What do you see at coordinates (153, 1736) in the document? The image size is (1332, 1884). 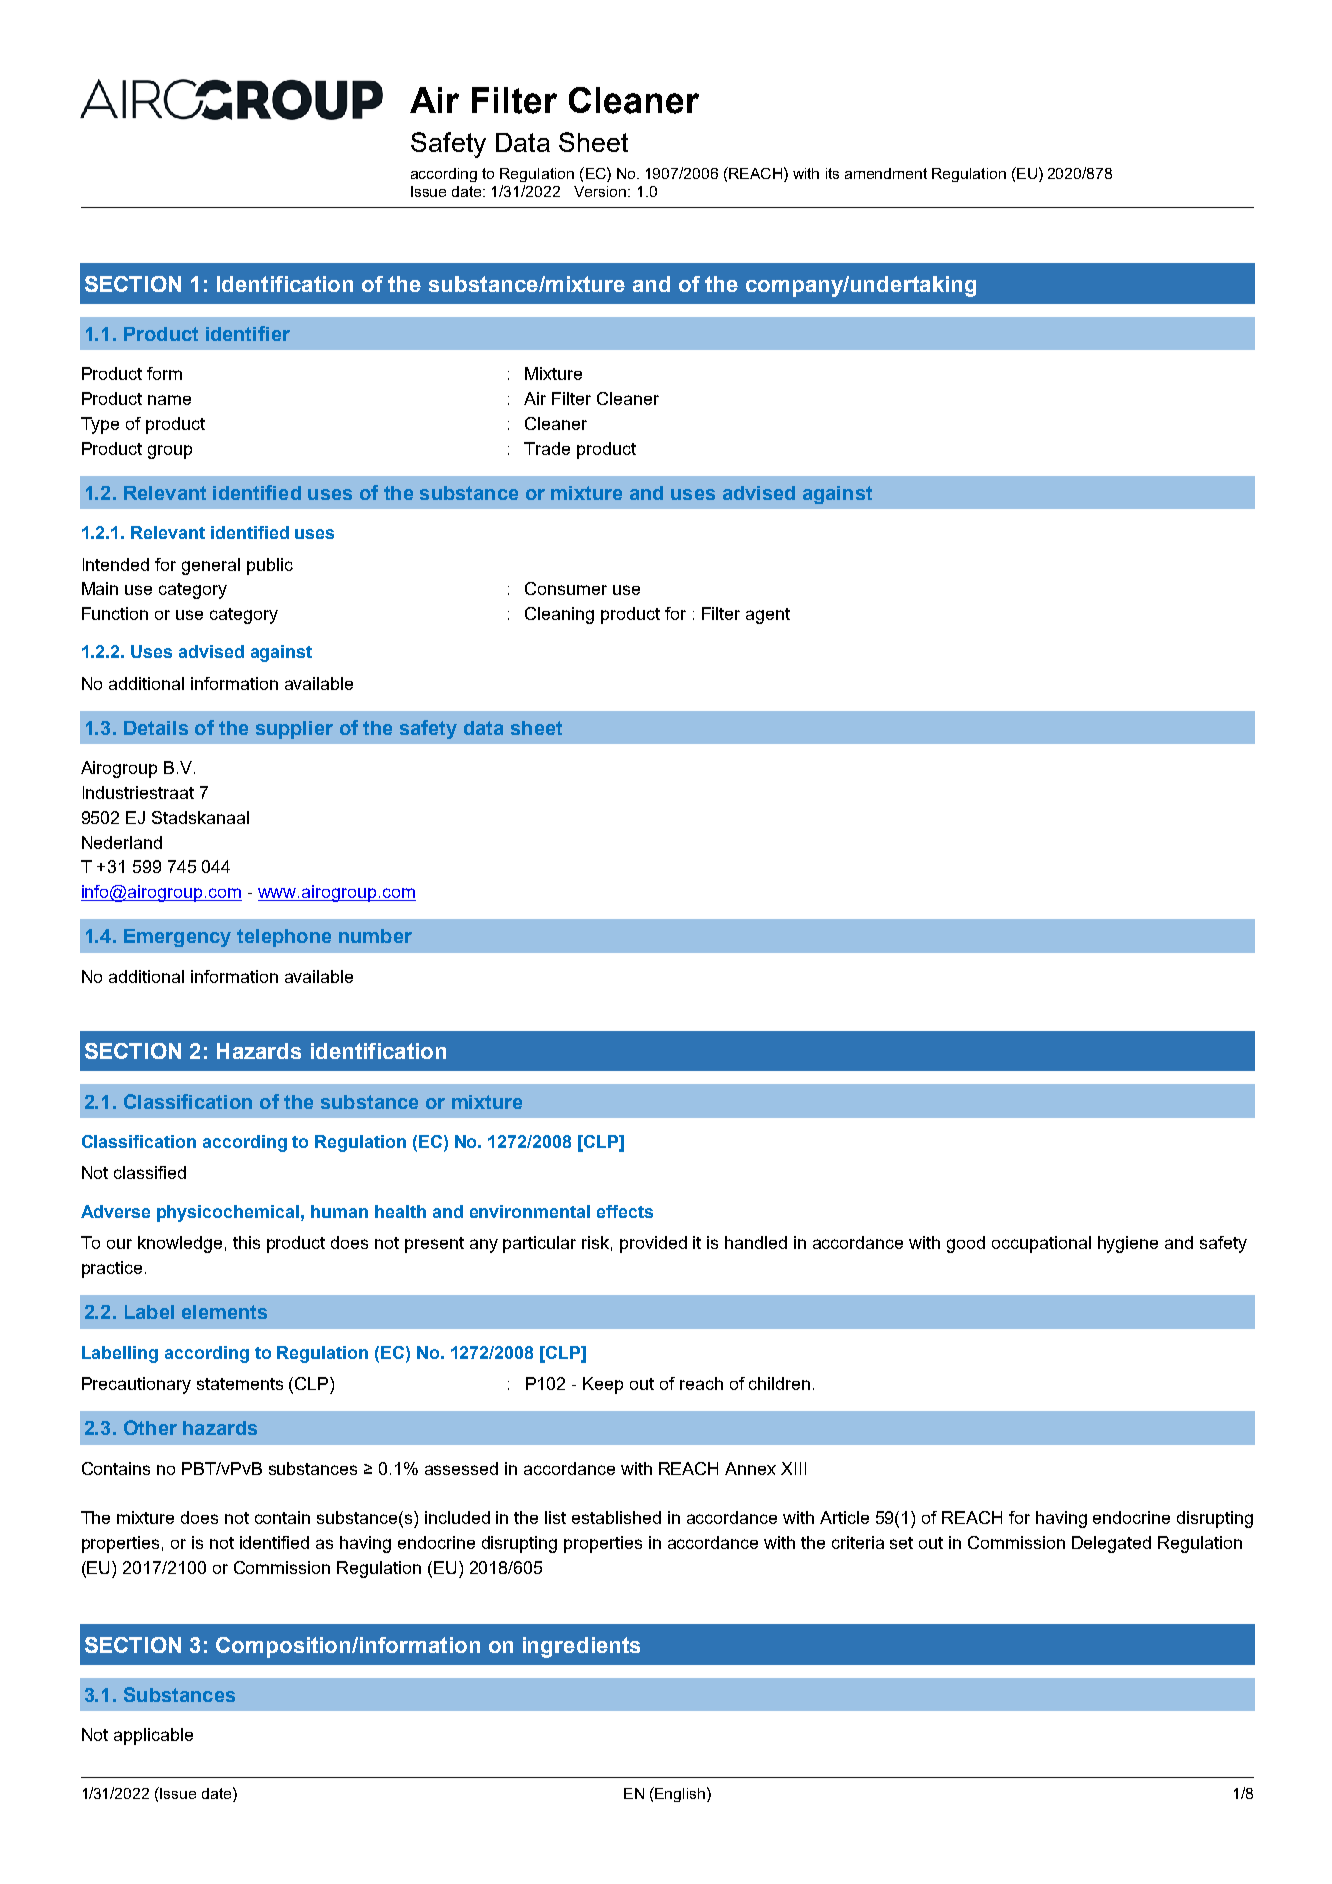 I see `applicable` at bounding box center [153, 1736].
